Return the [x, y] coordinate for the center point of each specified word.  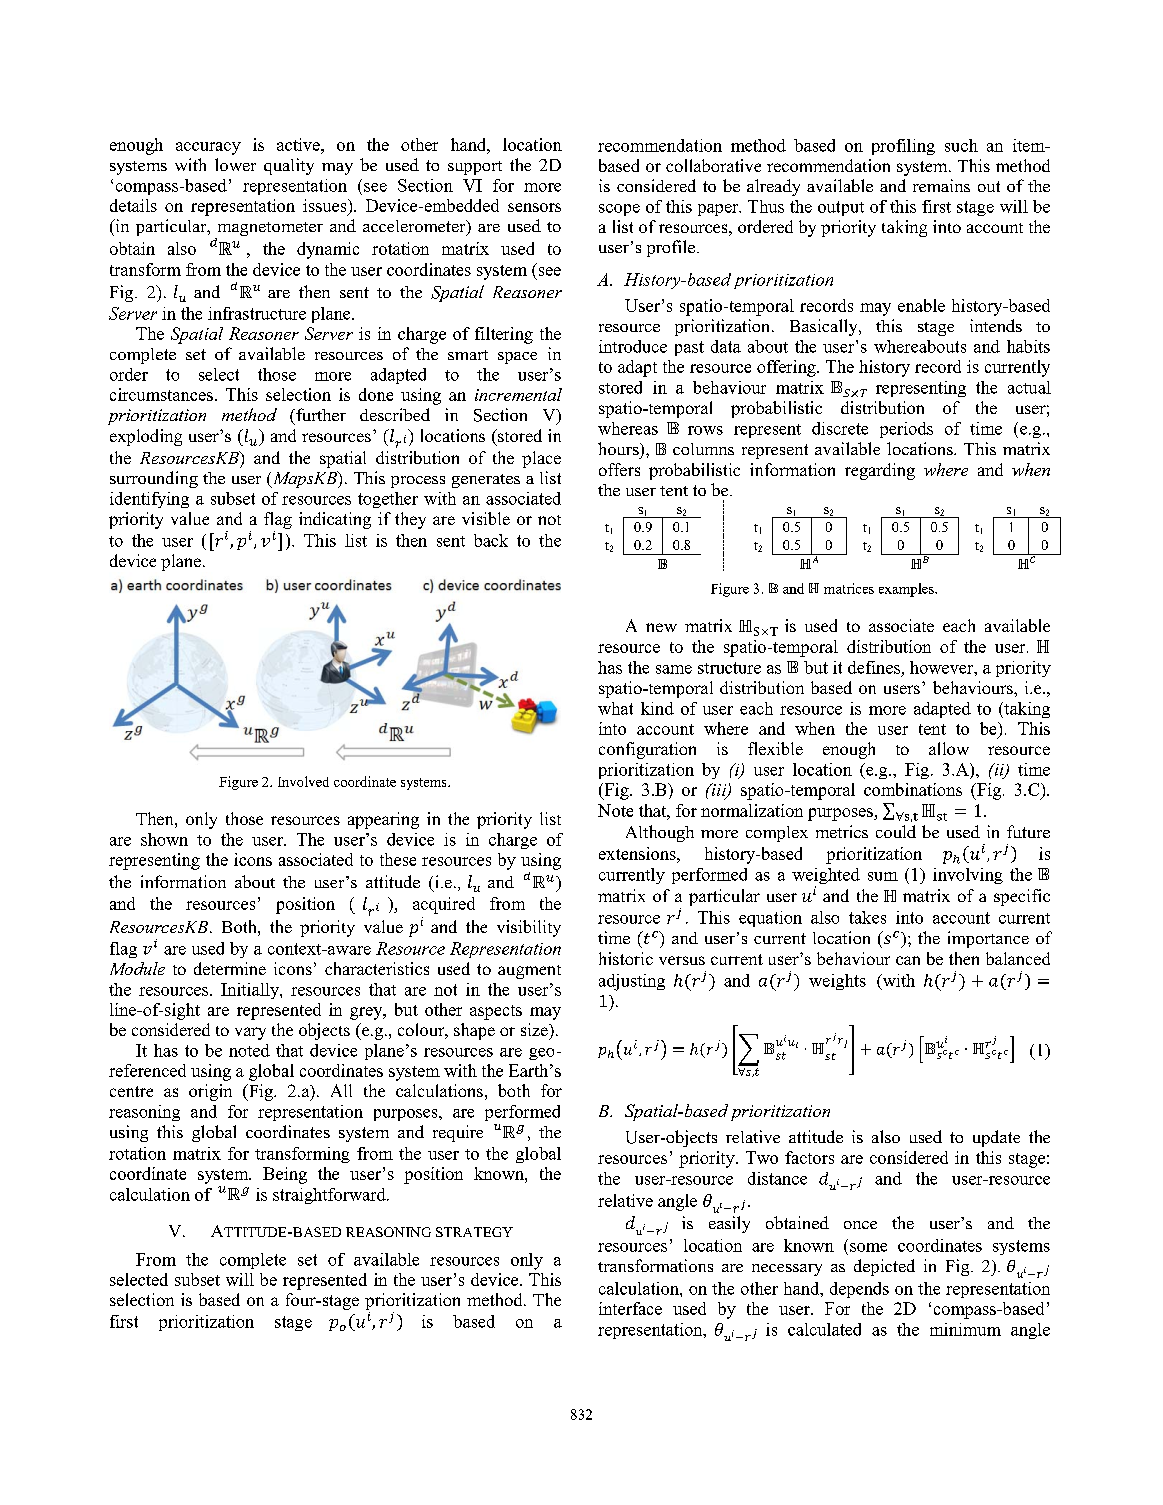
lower [235, 164]
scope [619, 210]
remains [941, 185]
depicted [884, 1267]
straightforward [330, 1196]
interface [630, 1308]
